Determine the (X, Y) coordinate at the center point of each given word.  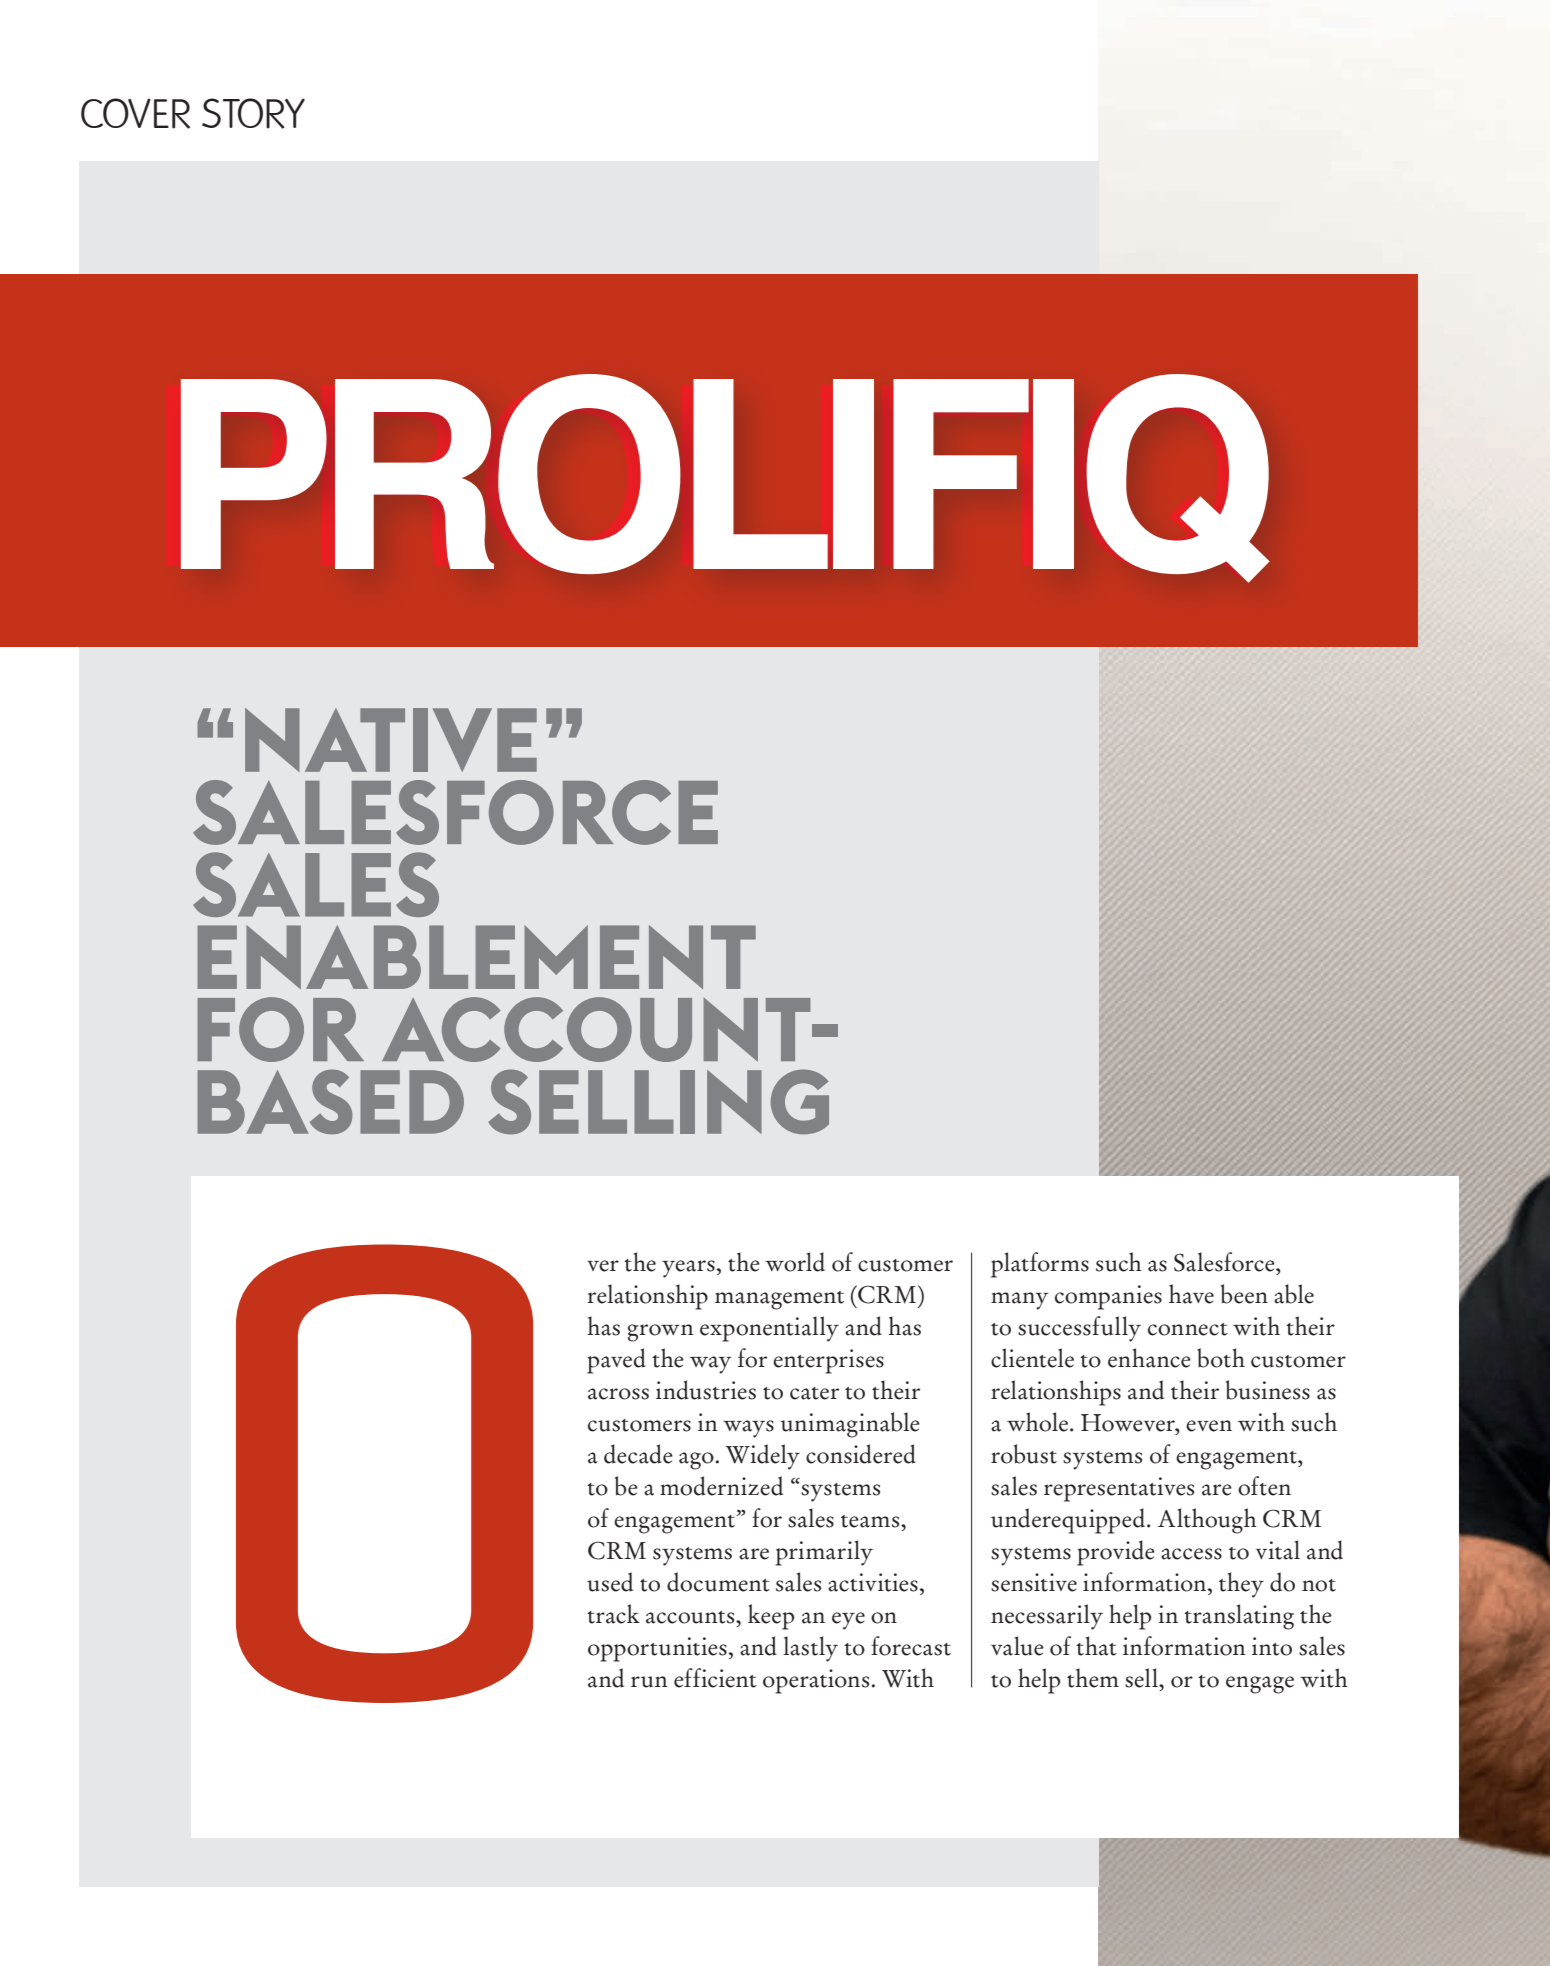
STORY (253, 113)
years (688, 1269)
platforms (1040, 1265)
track (613, 1614)
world (795, 1262)
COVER (135, 113)
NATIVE (391, 740)
